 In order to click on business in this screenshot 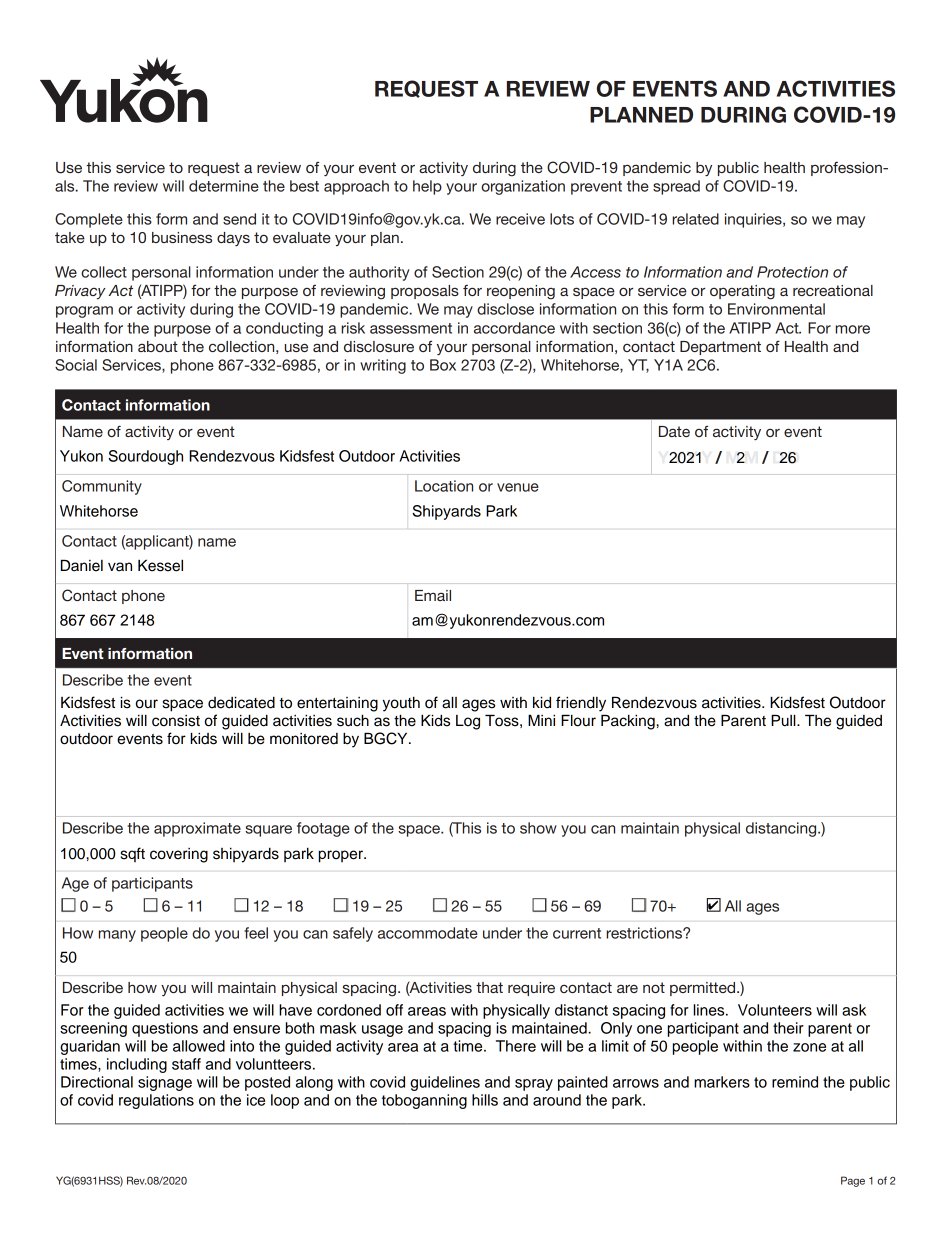, I will do `click(182, 237)`.
